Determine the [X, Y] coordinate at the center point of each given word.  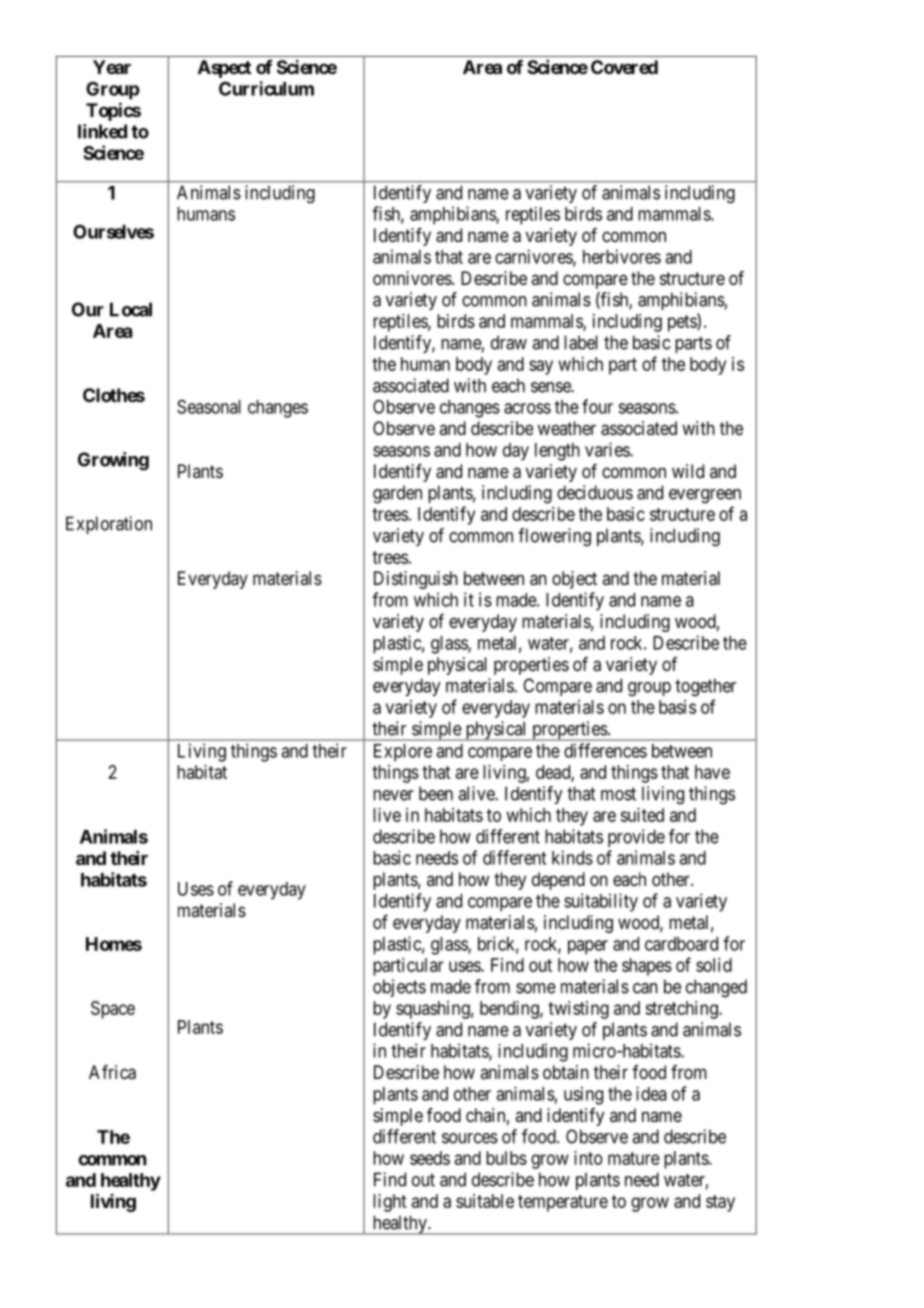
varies [608, 449]
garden [397, 494]
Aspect [224, 69]
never [393, 795]
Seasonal [209, 407]
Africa [112, 1072]
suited [642, 815]
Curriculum [266, 88]
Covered [624, 67]
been [436, 793]
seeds [430, 1158]
